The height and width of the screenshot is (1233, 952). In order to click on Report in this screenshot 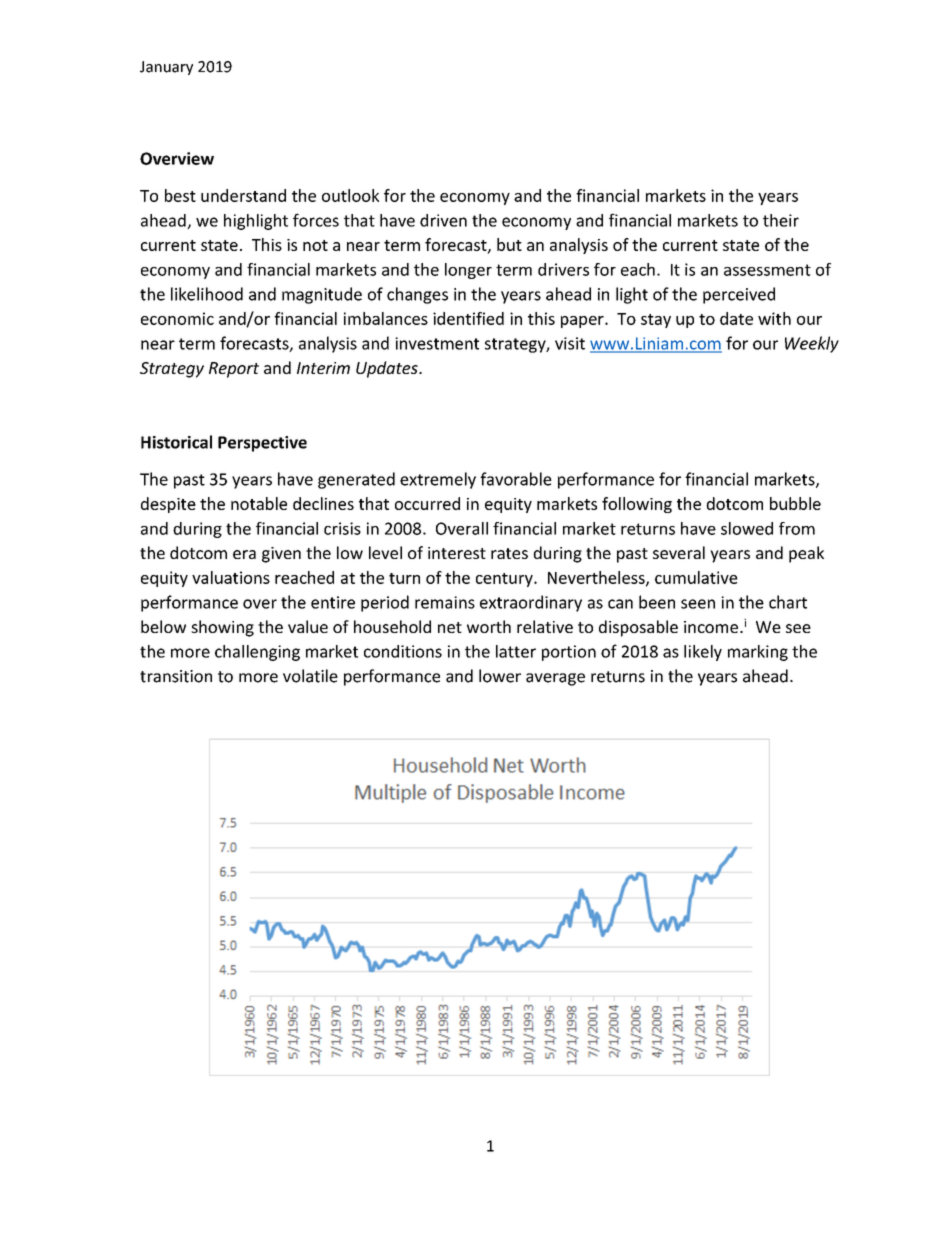, I will do `click(234, 370)`.
